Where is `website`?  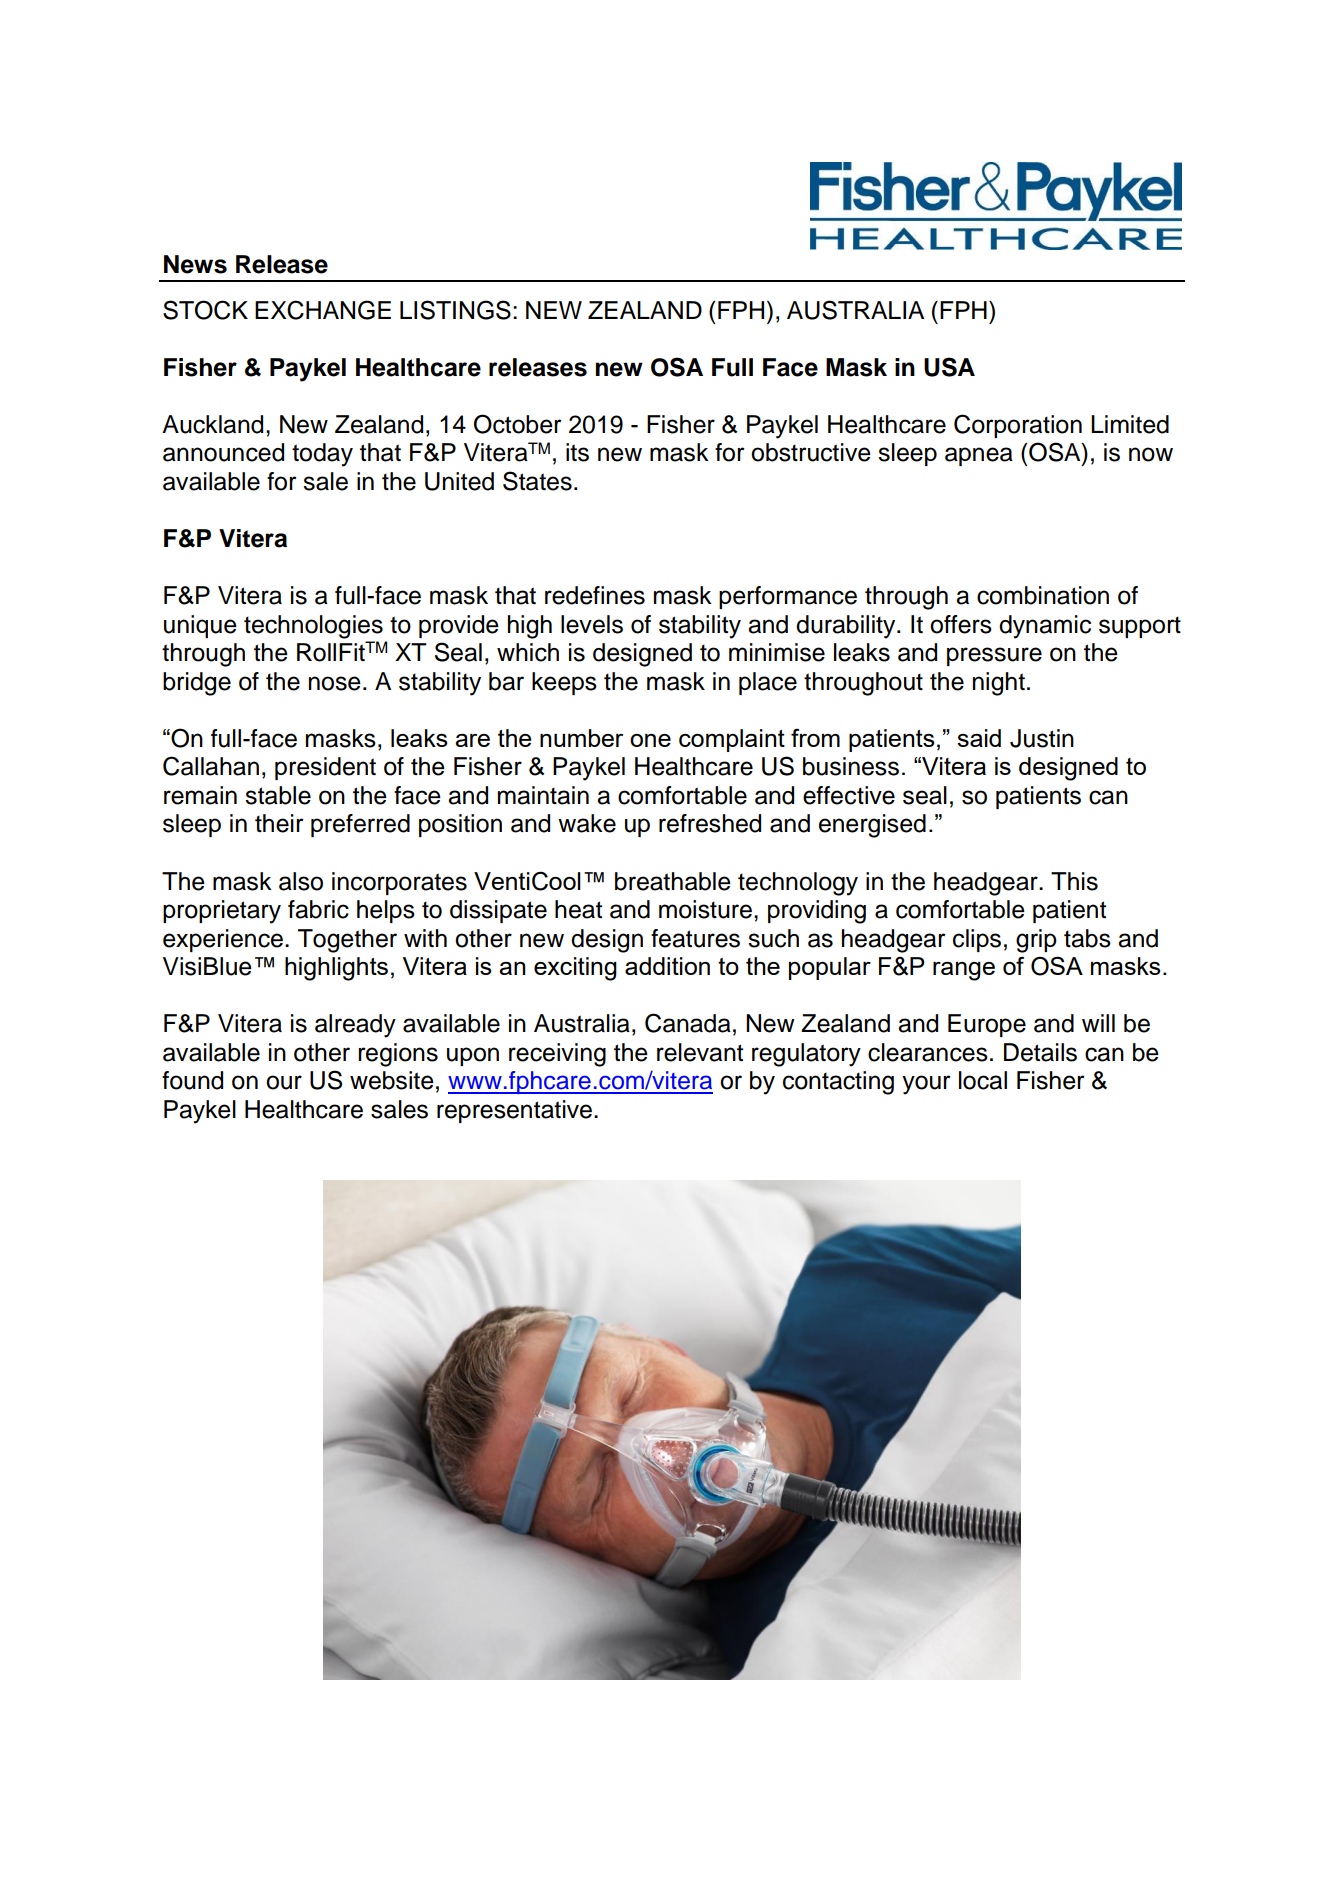 website is located at coordinates (392, 1080).
